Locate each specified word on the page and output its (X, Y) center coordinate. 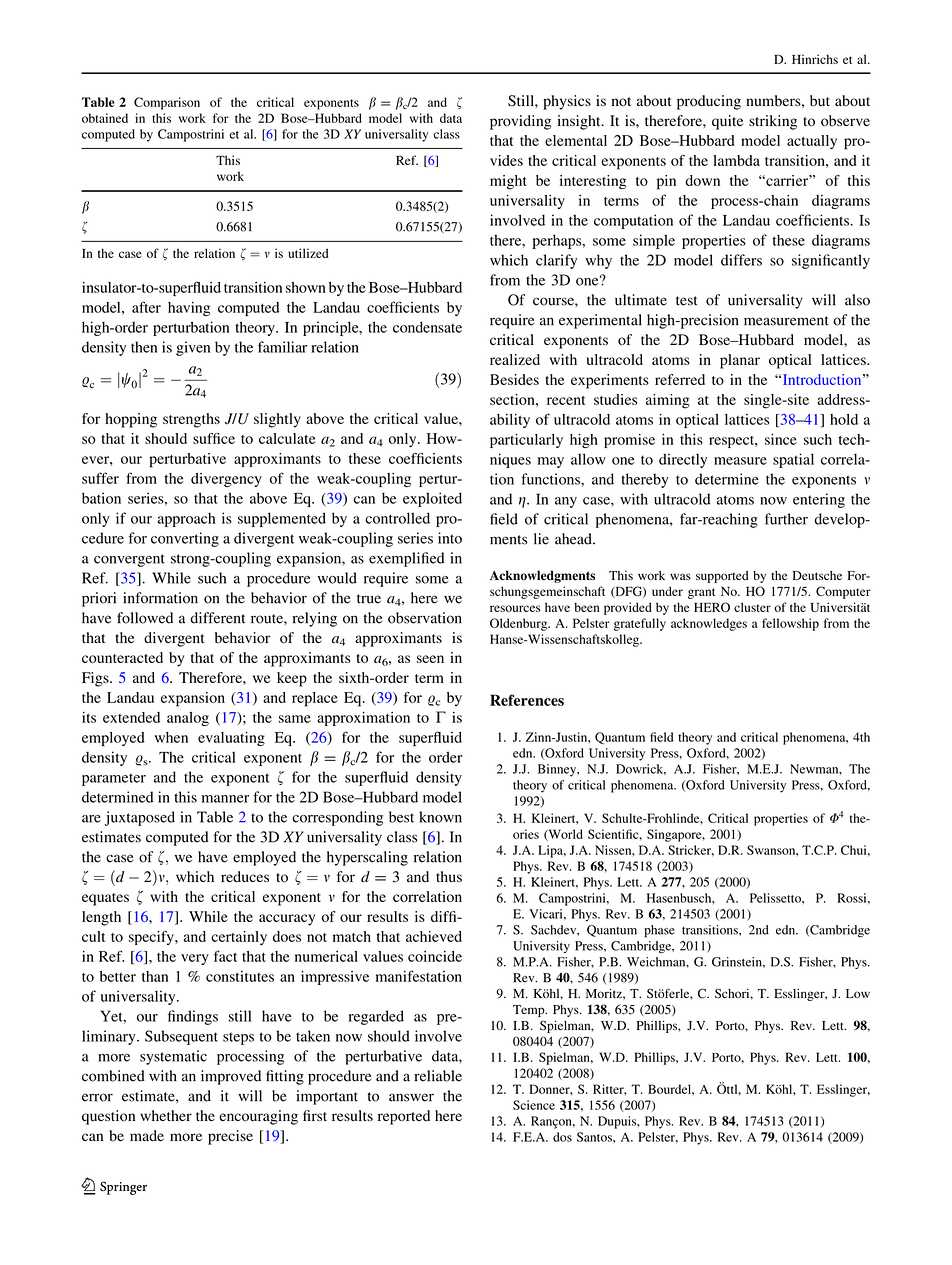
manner (225, 799)
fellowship (790, 624)
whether (166, 1115)
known (440, 817)
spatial (793, 460)
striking (773, 122)
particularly (526, 441)
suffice (214, 438)
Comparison (167, 103)
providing (520, 122)
